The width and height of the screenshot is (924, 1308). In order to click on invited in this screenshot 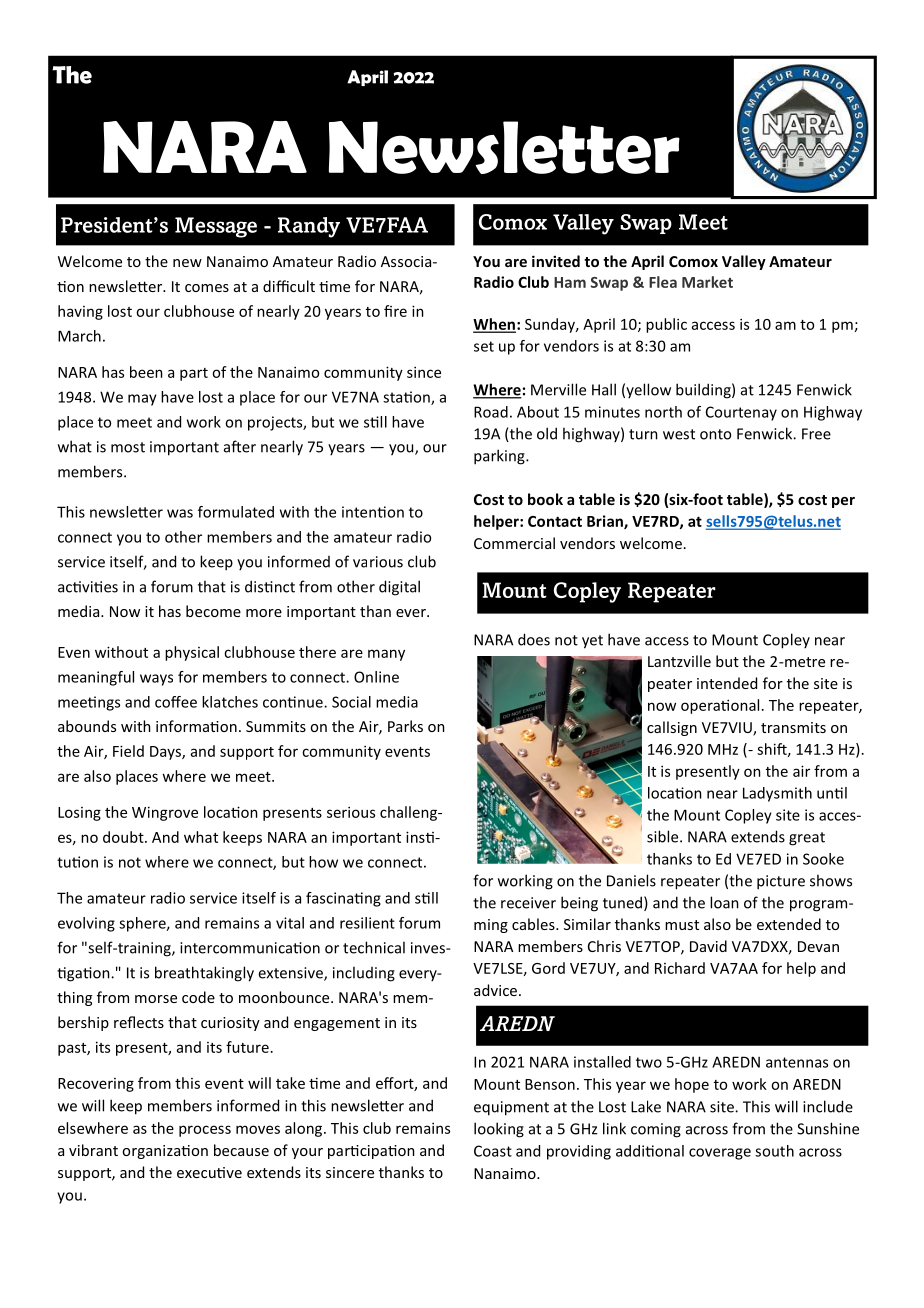, I will do `click(556, 261)`.
